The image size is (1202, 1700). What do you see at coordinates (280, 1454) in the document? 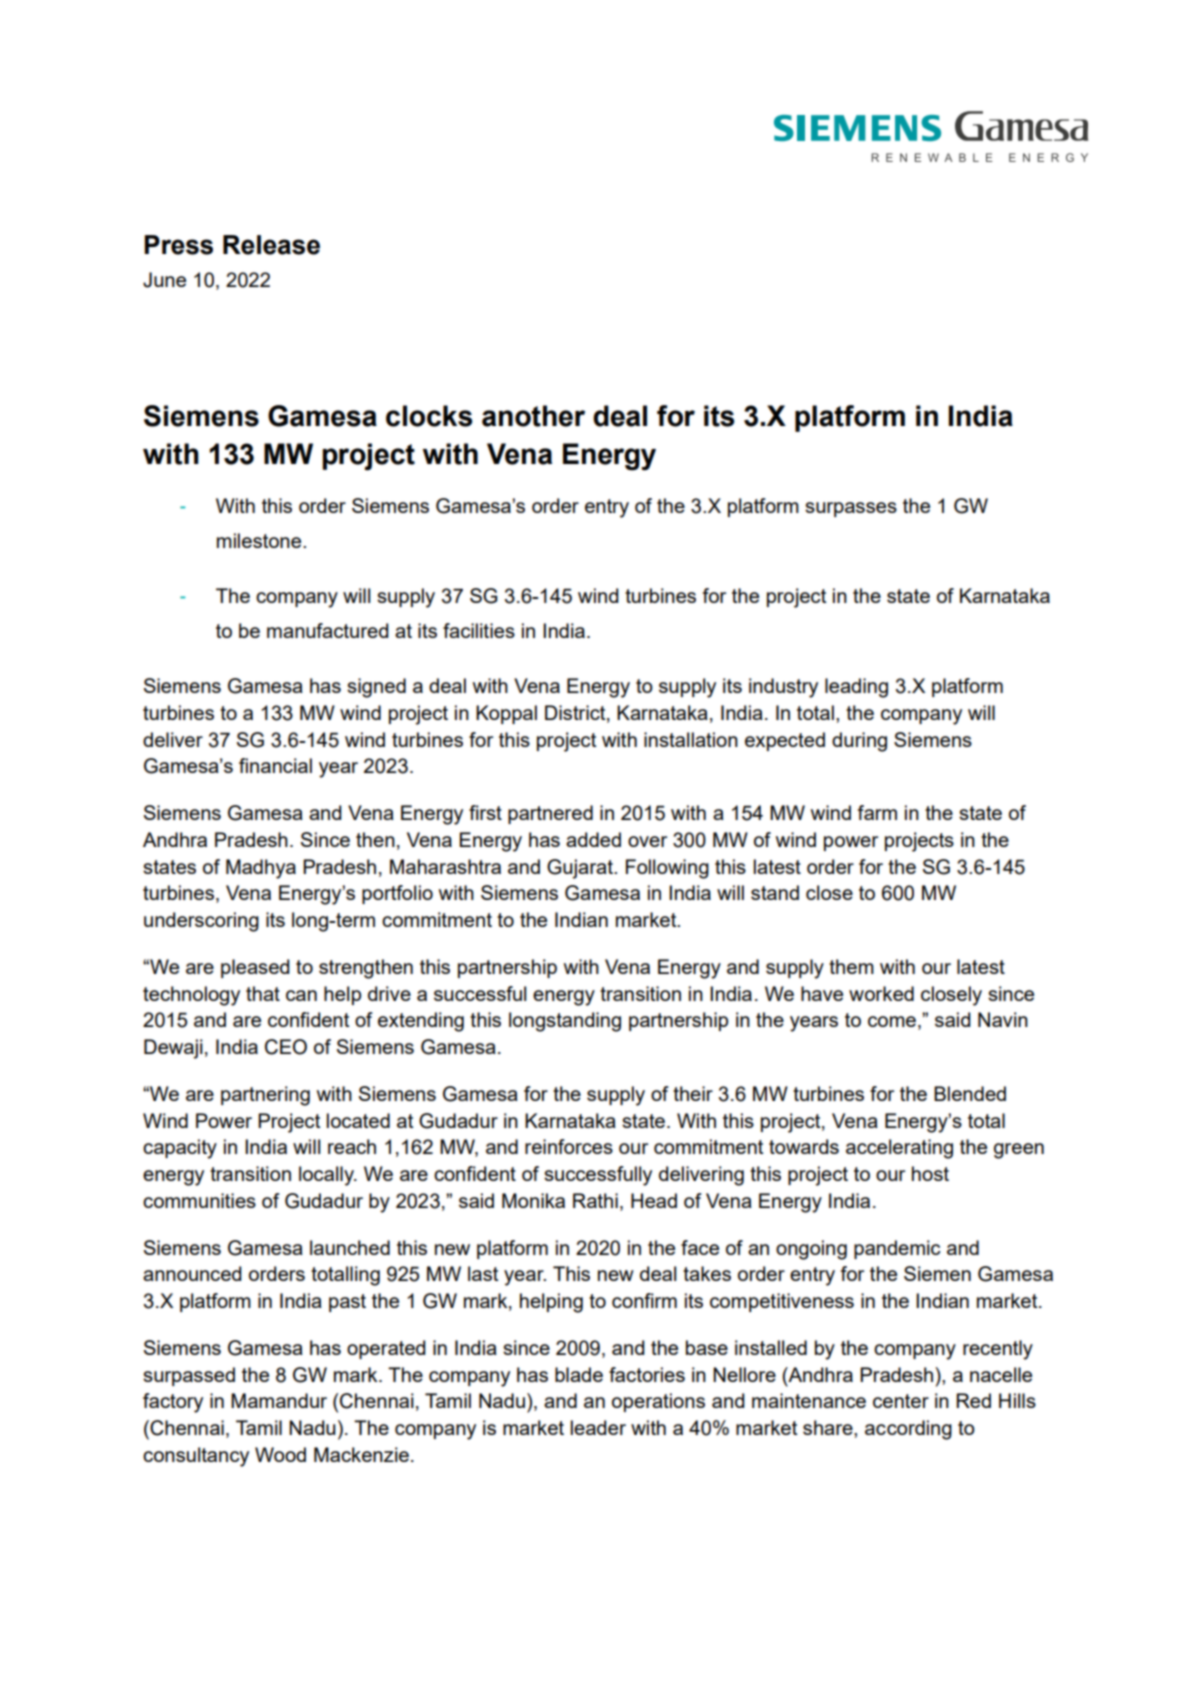
I see `Wood` at bounding box center [280, 1454].
